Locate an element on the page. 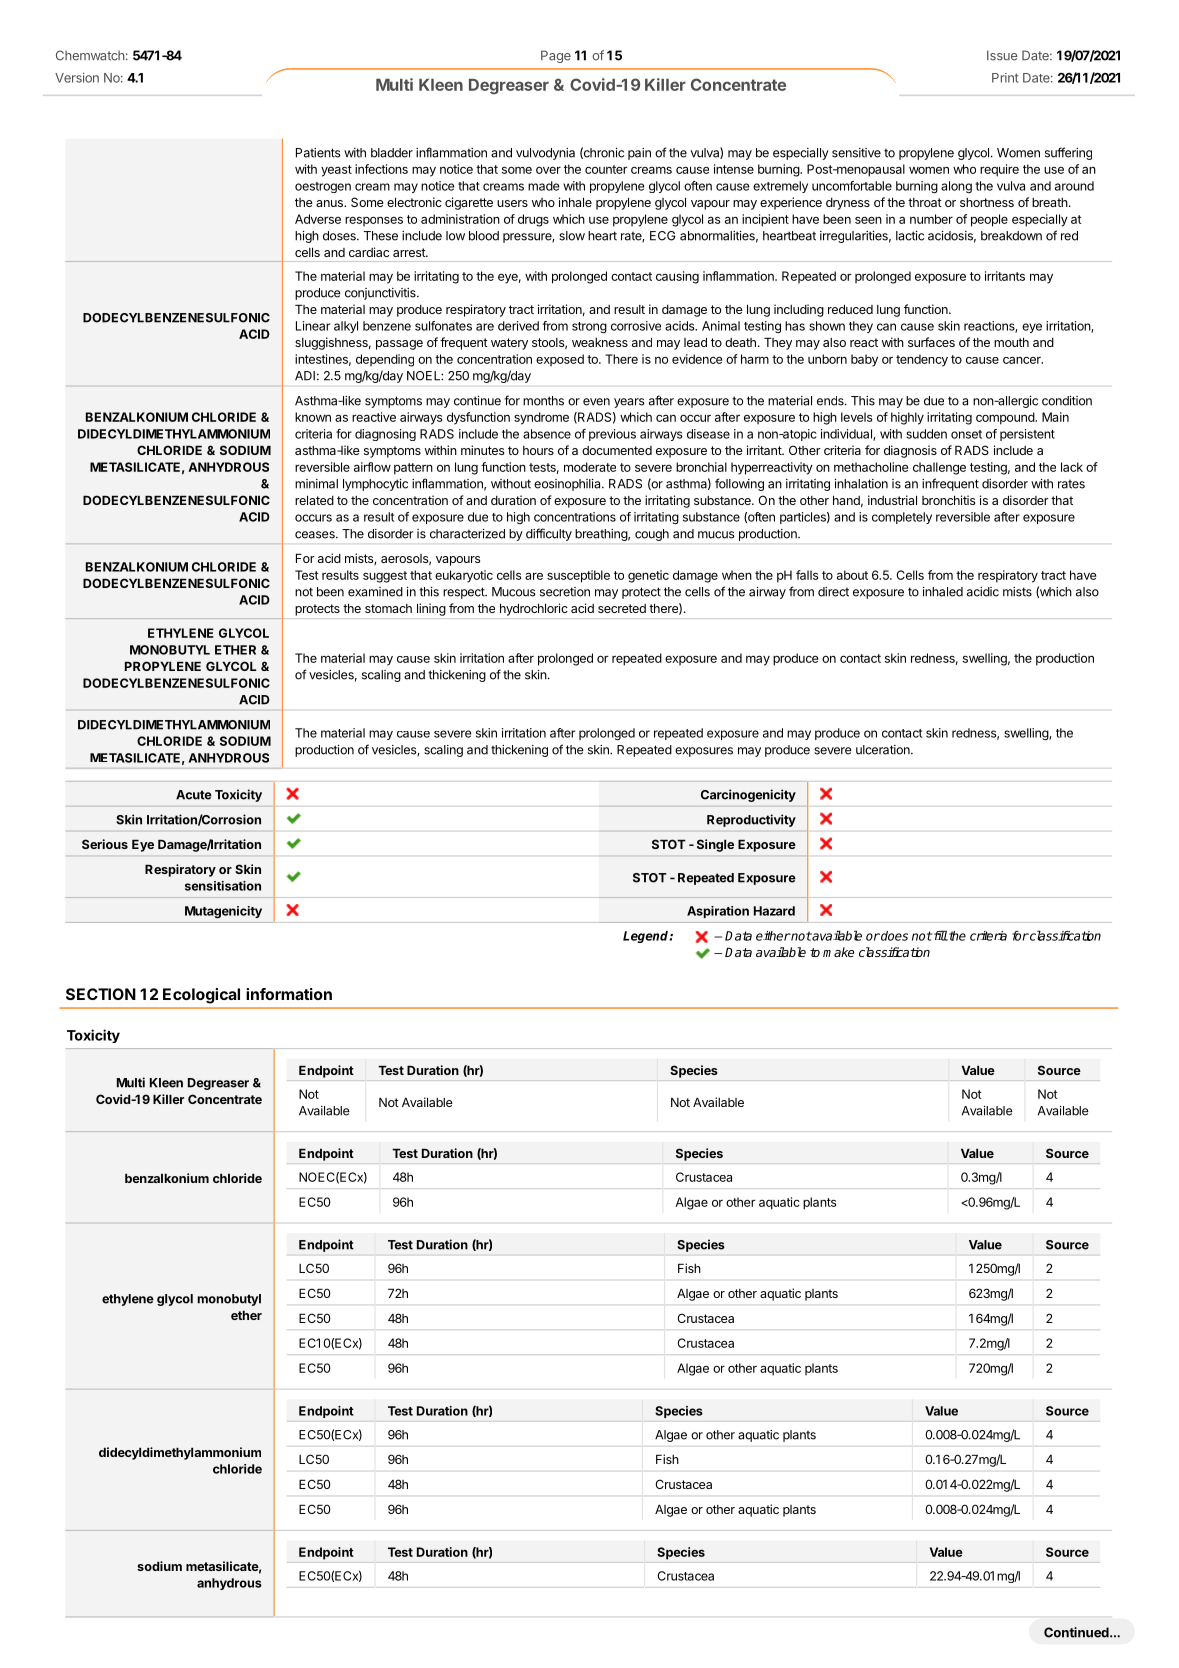 Image resolution: width=1179 pixels, height=1668 pixels. Aspiration is located at coordinates (718, 912).
